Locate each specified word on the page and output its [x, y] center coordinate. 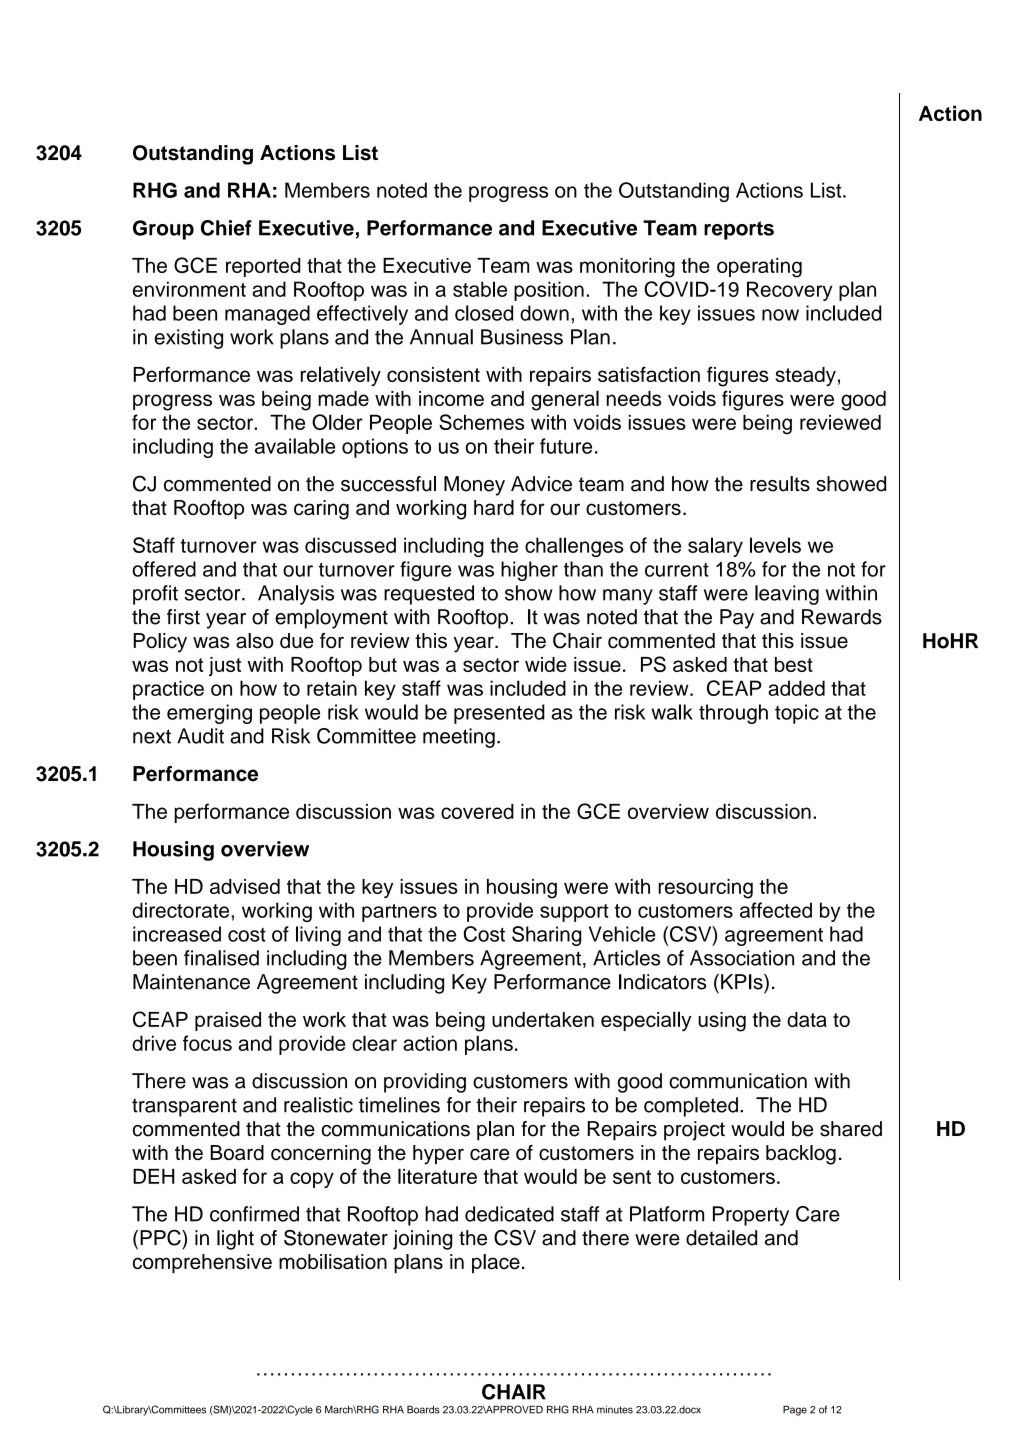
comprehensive [202, 1263]
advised [245, 886]
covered [477, 811]
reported [263, 267]
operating [759, 268]
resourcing [705, 889]
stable [480, 289]
